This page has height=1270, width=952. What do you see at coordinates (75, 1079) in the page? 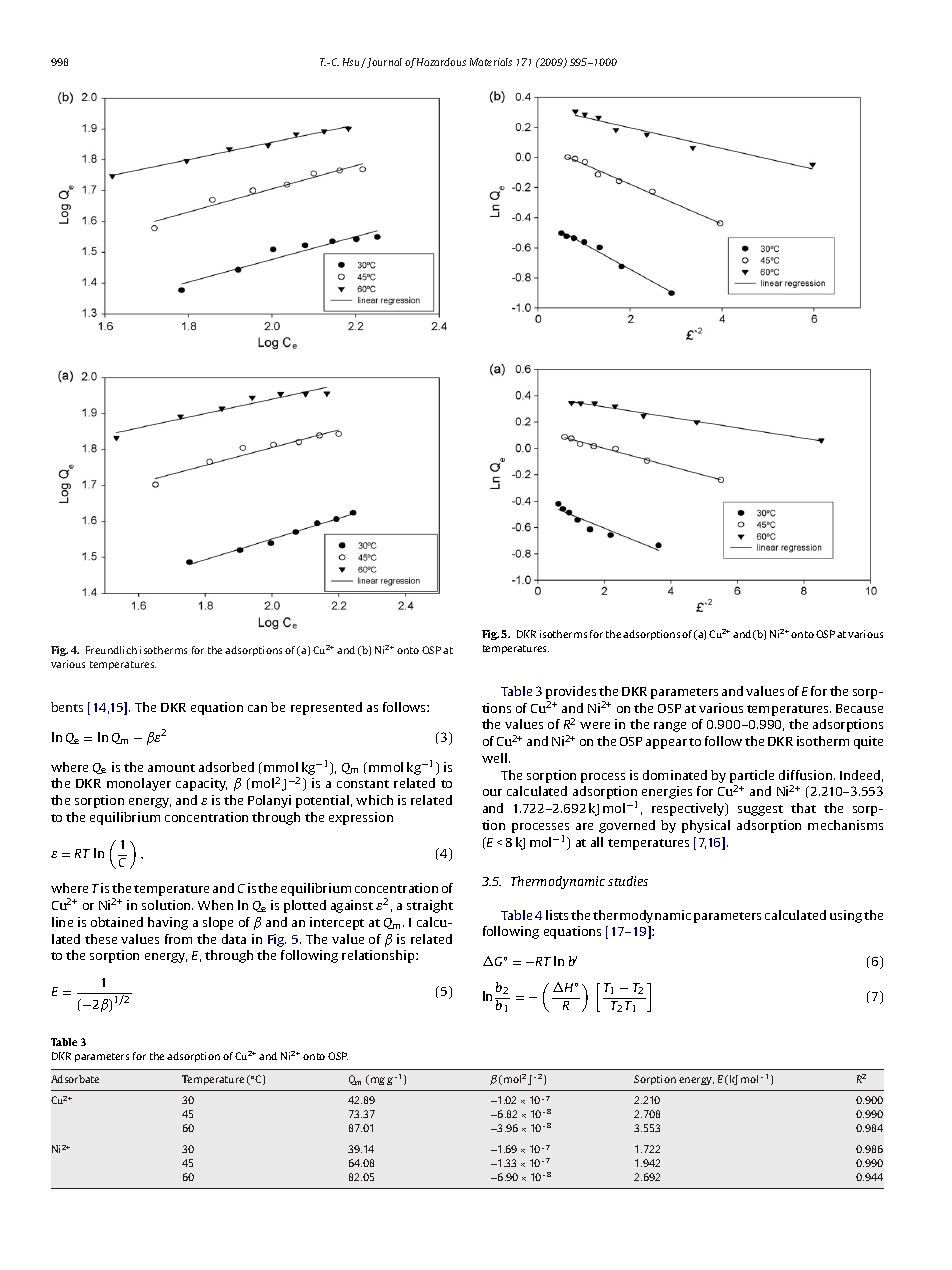
I see `Adsorbate` at bounding box center [75, 1079].
